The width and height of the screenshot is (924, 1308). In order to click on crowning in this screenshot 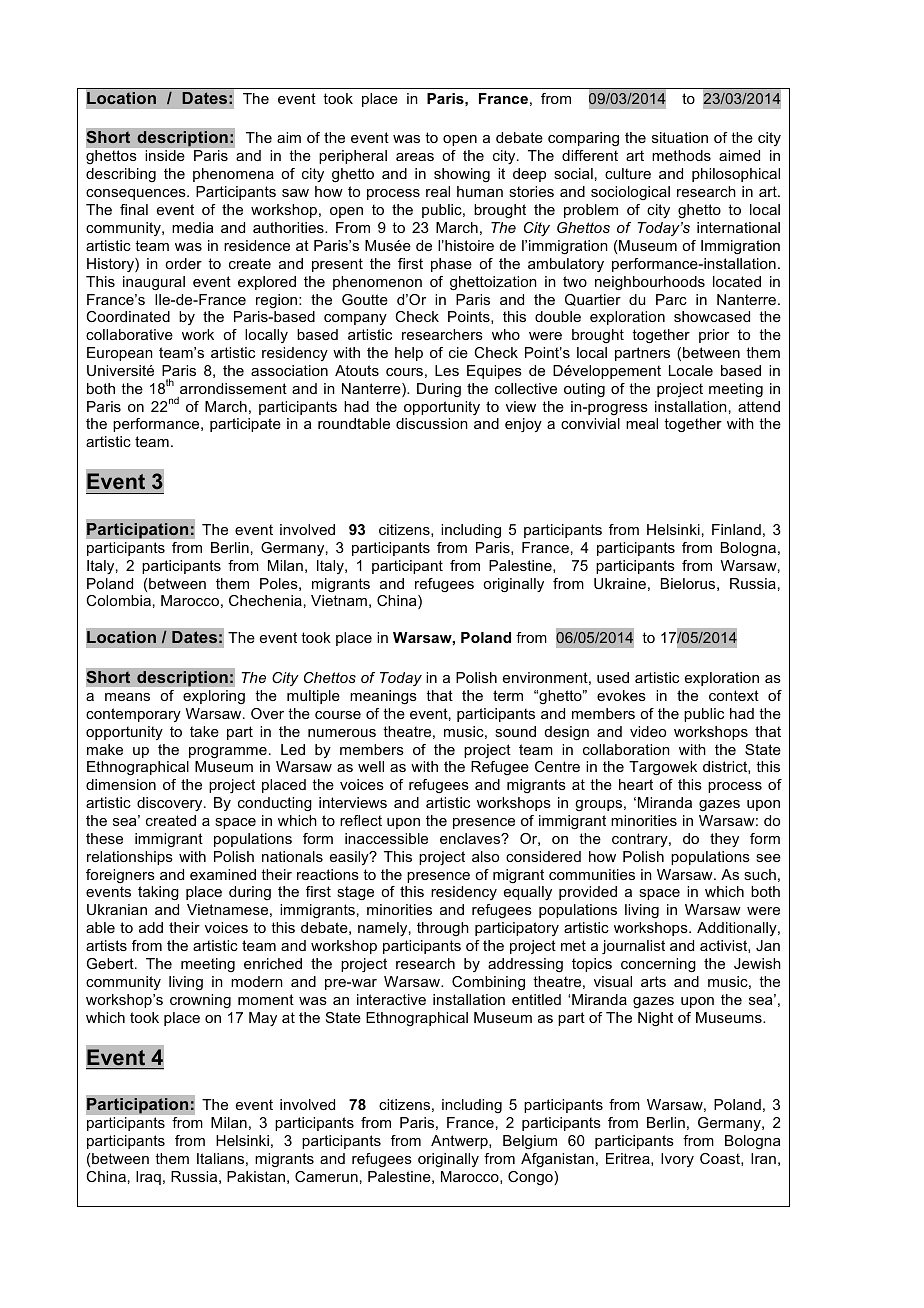, I will do `click(200, 1001)`.
